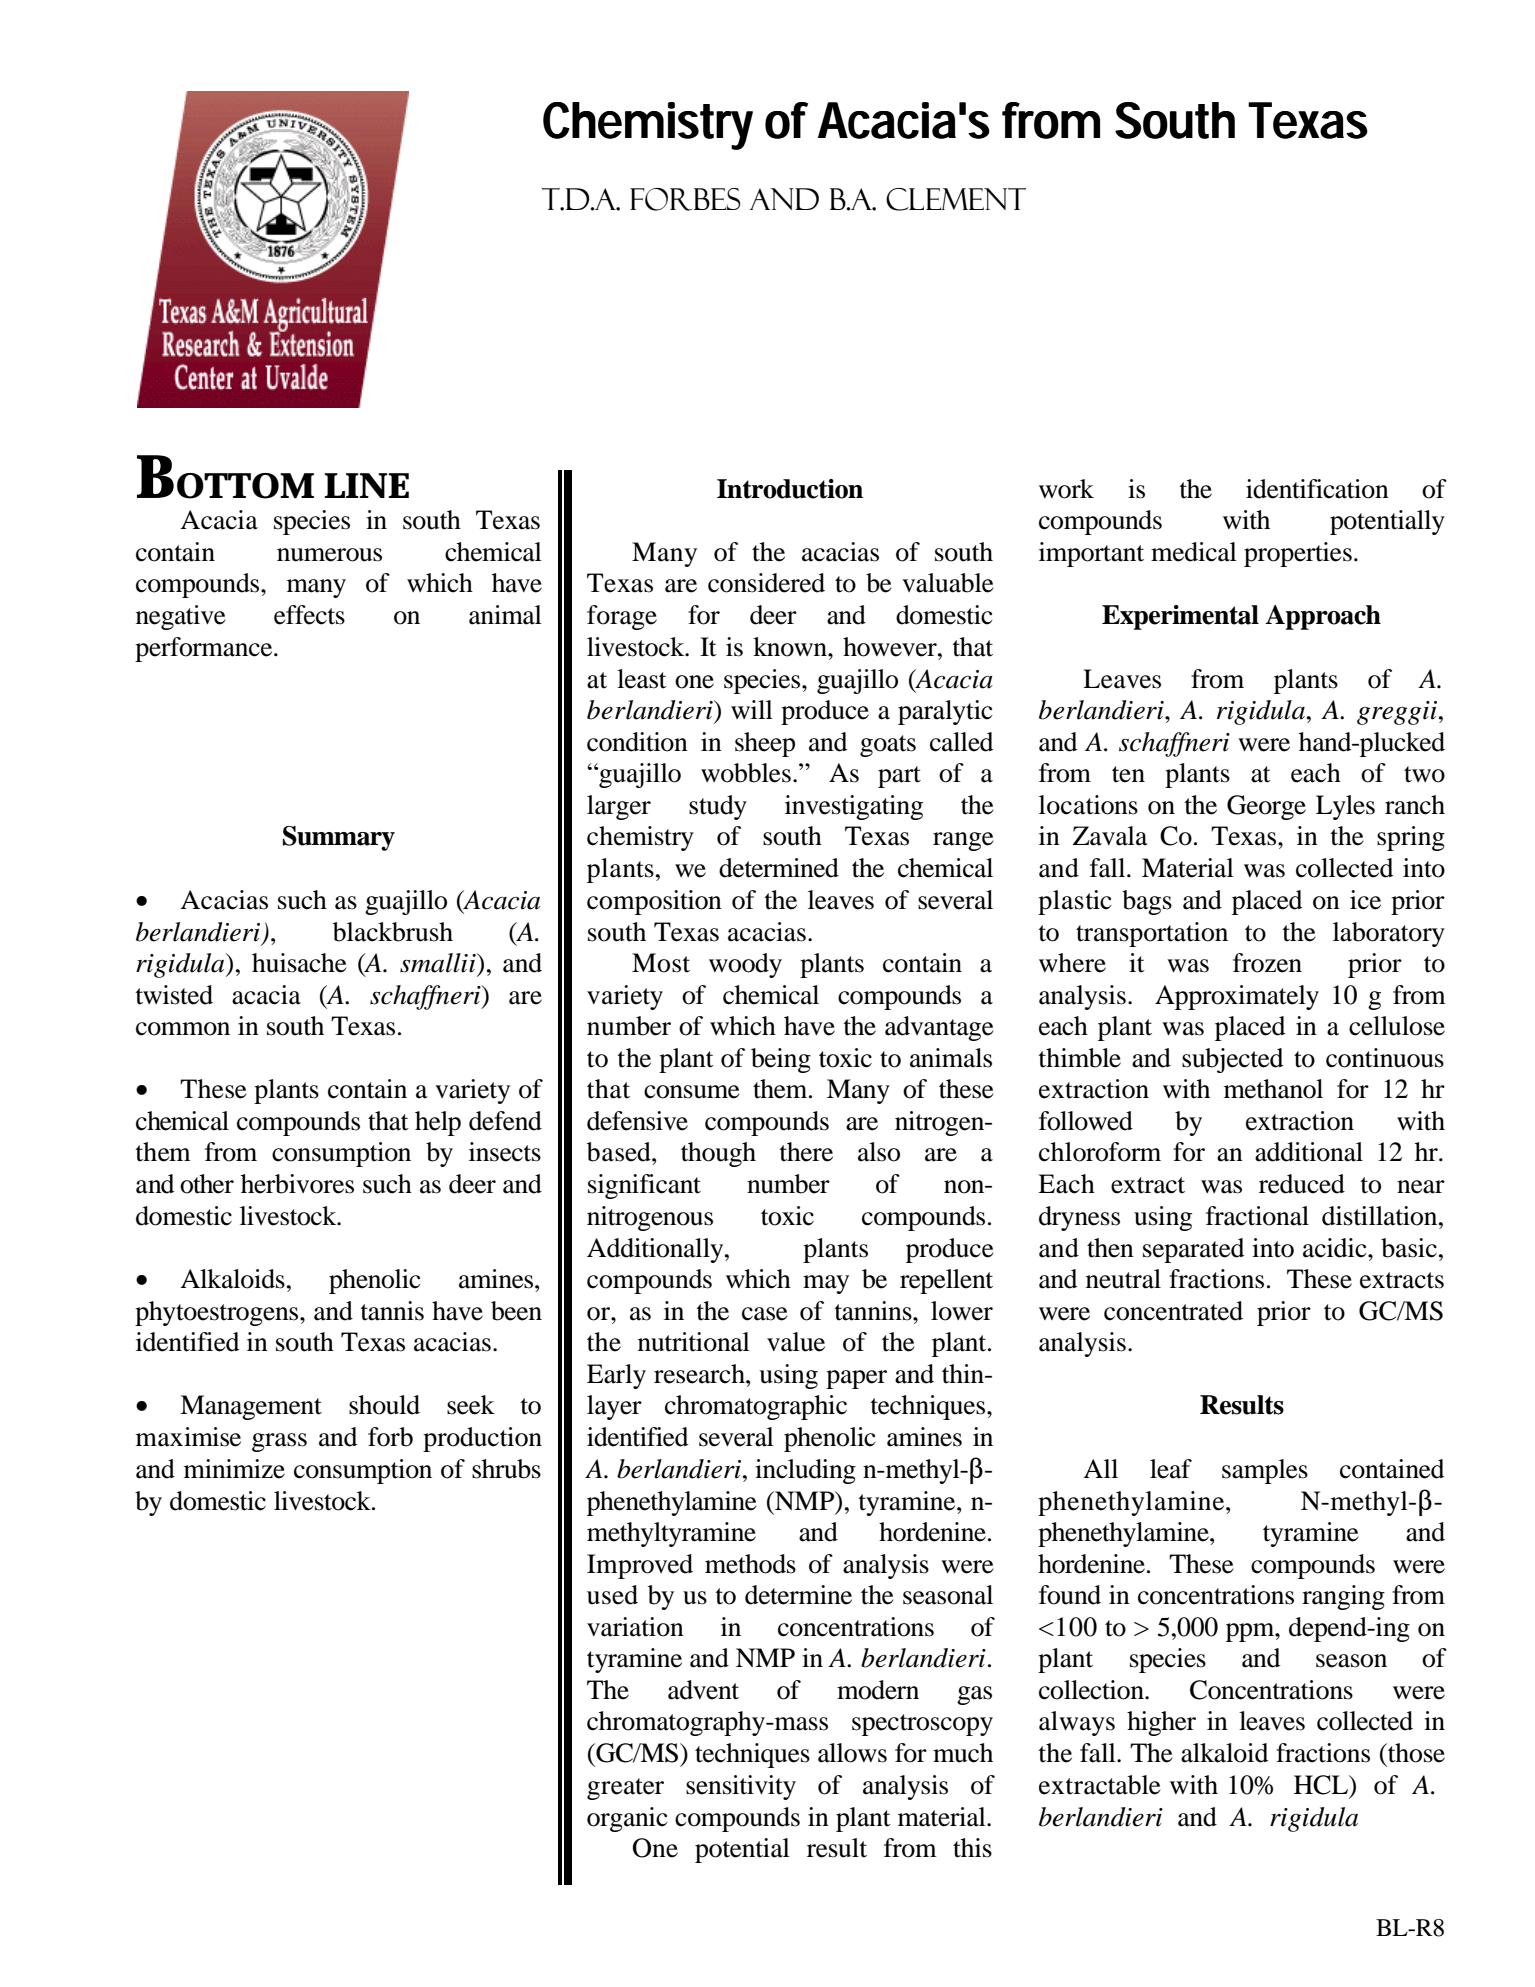 The width and height of the page is (1535, 1987). What do you see at coordinates (367, 485) in the page?
I see `LINE` at bounding box center [367, 485].
